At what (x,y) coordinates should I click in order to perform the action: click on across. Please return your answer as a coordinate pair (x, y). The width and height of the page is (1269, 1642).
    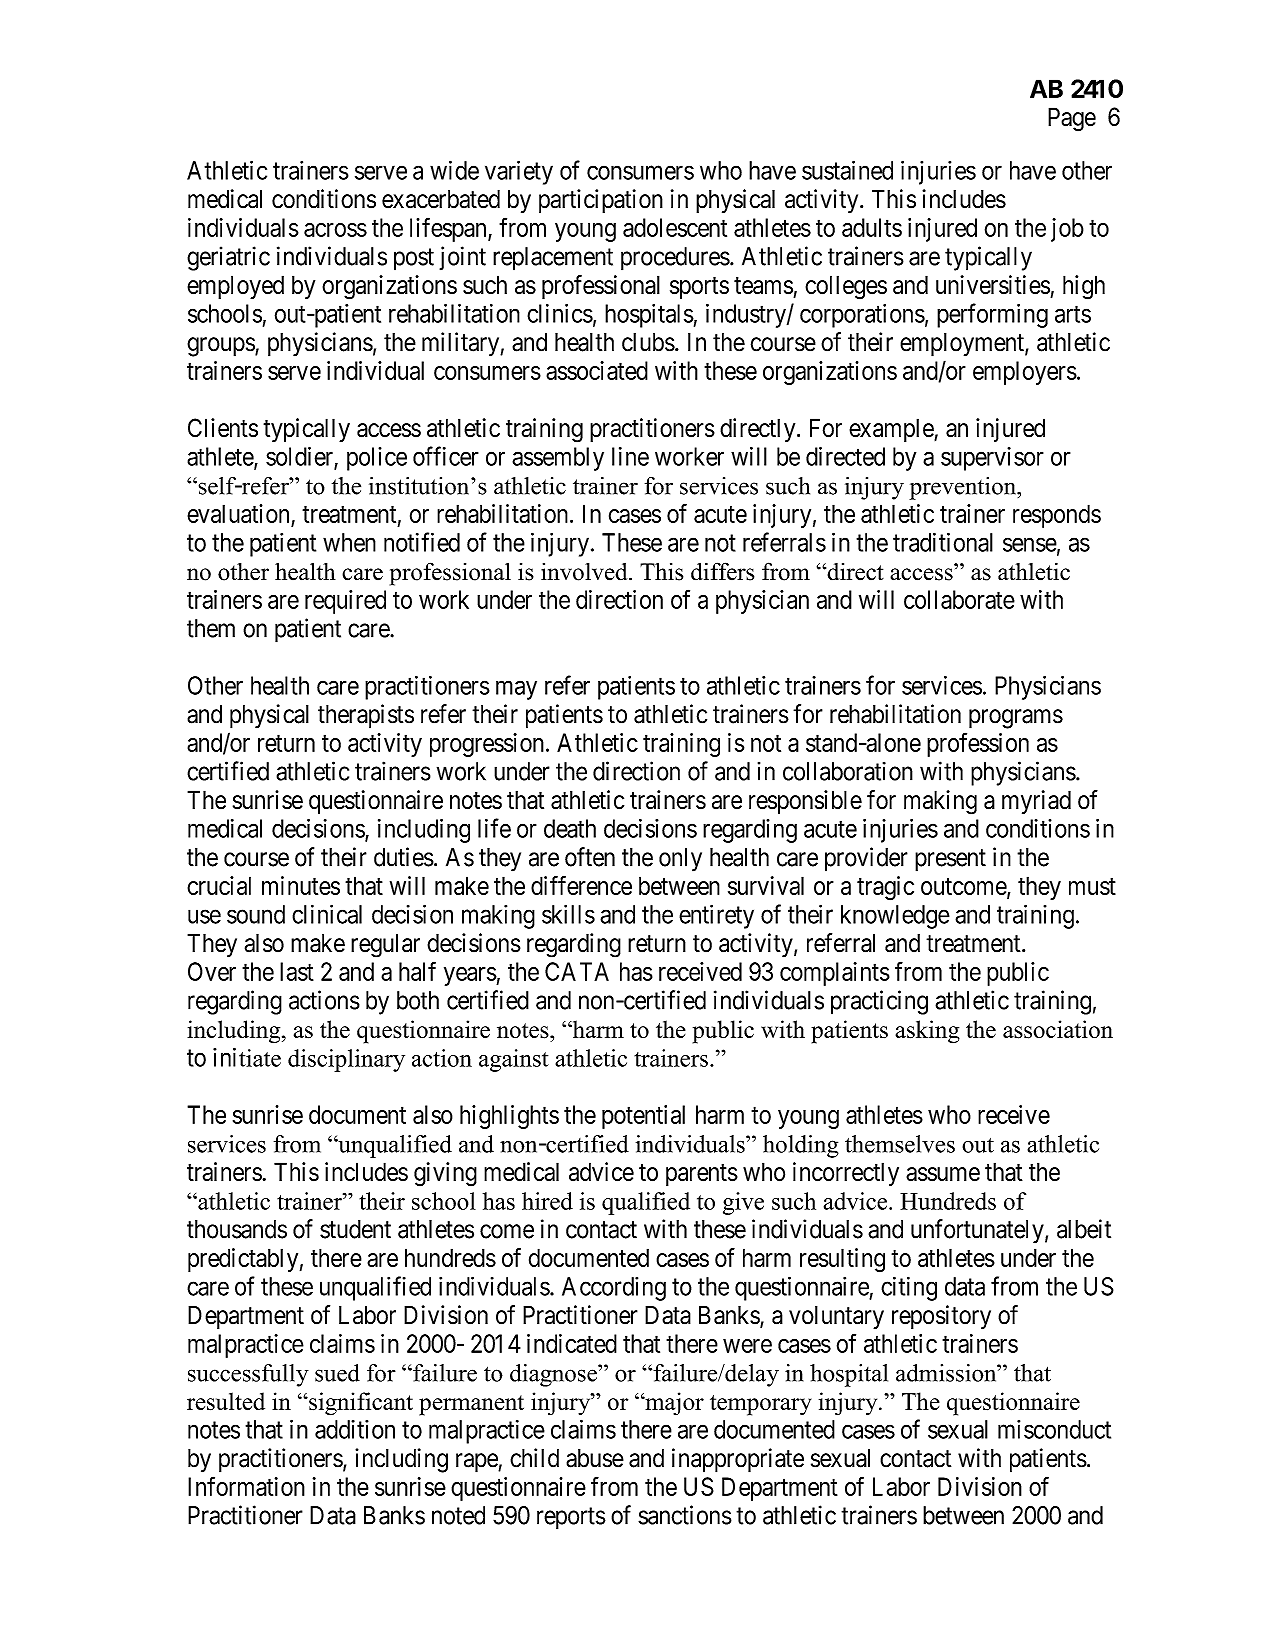
    Looking at the image, I should click on (335, 230).
